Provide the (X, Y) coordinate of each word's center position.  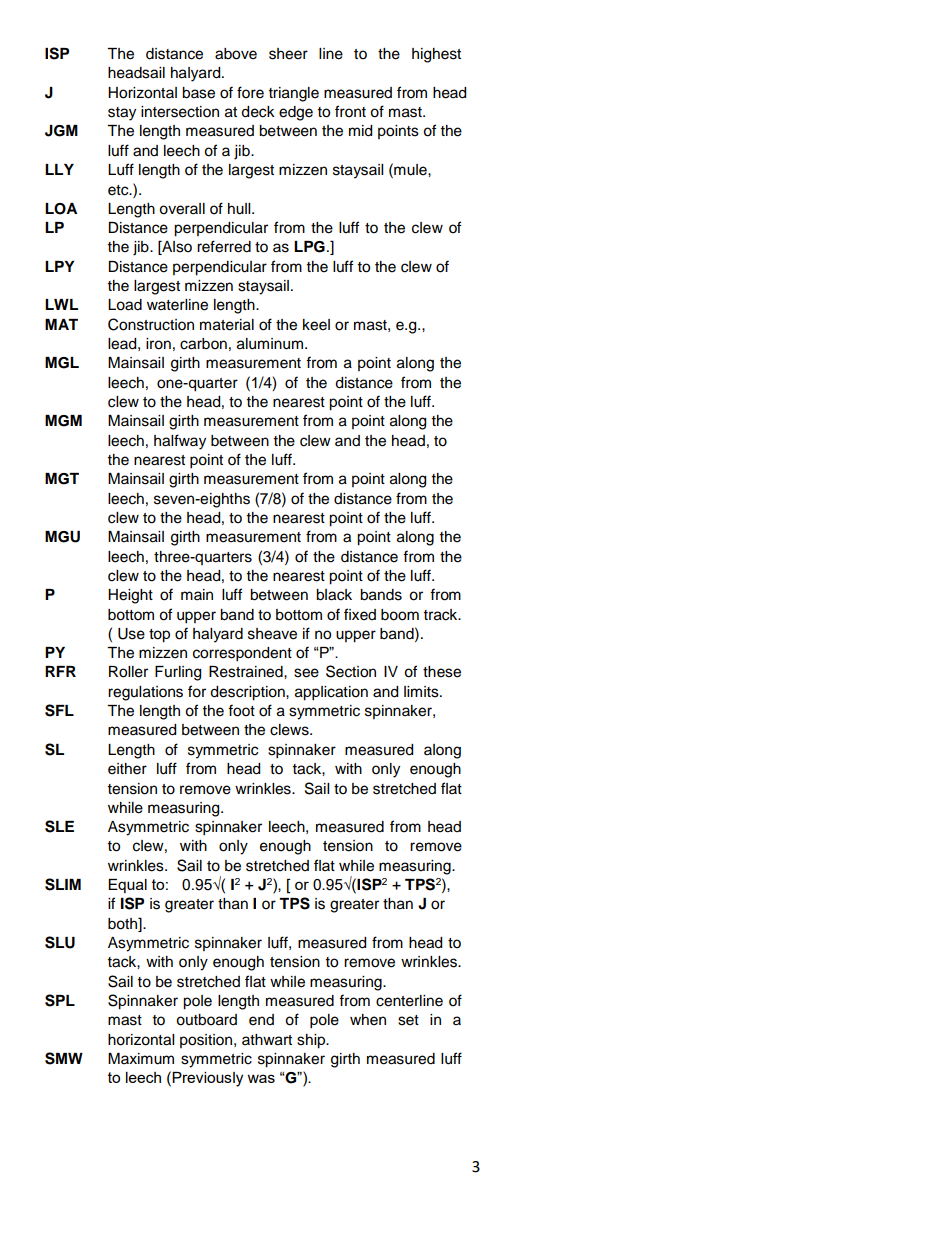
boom (400, 615)
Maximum (141, 1059)
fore (250, 92)
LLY (59, 169)
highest (436, 55)
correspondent (242, 654)
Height (130, 596)
